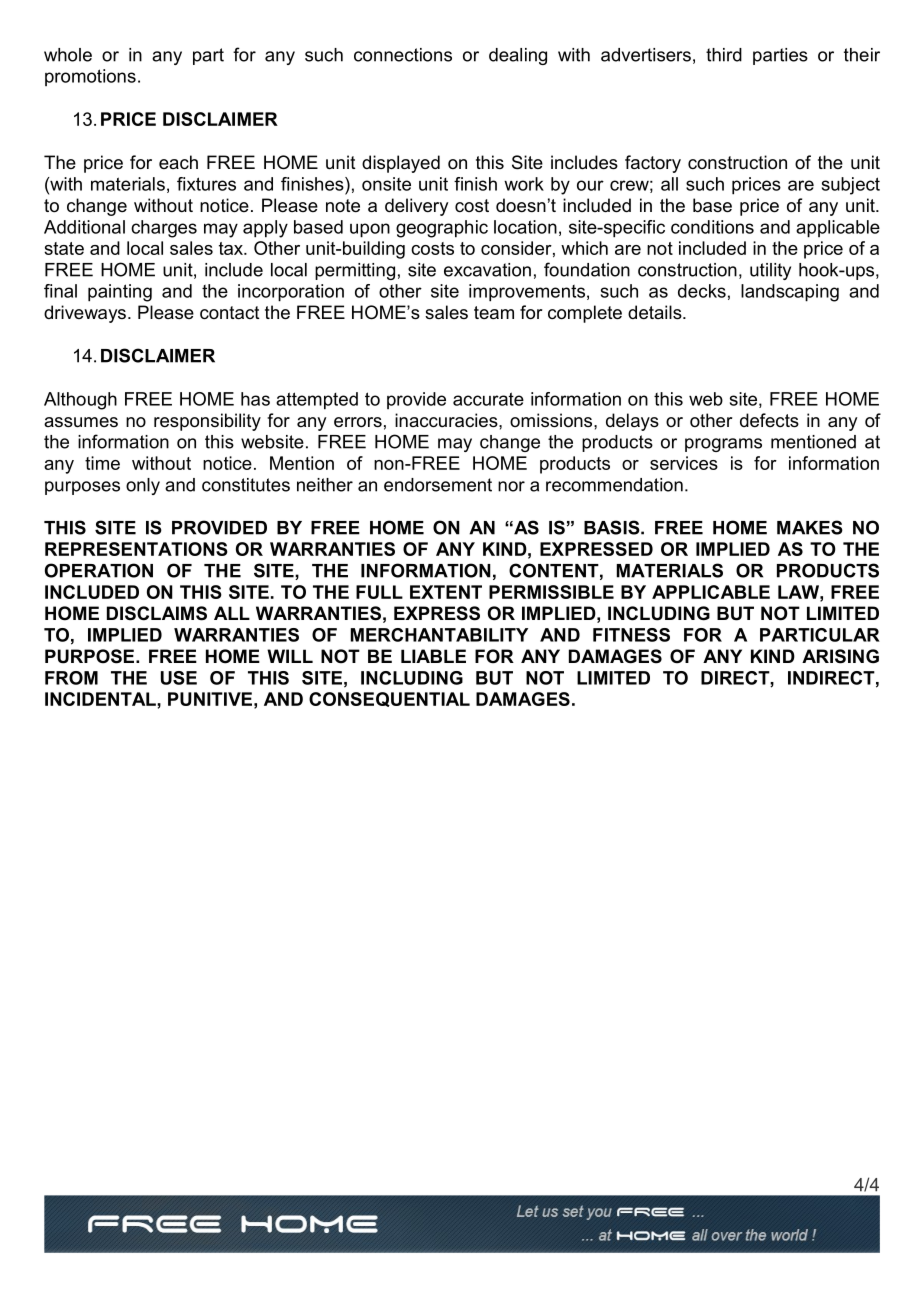 This screenshot has height=1308, width=924. I want to click on excavation, so click(487, 270).
